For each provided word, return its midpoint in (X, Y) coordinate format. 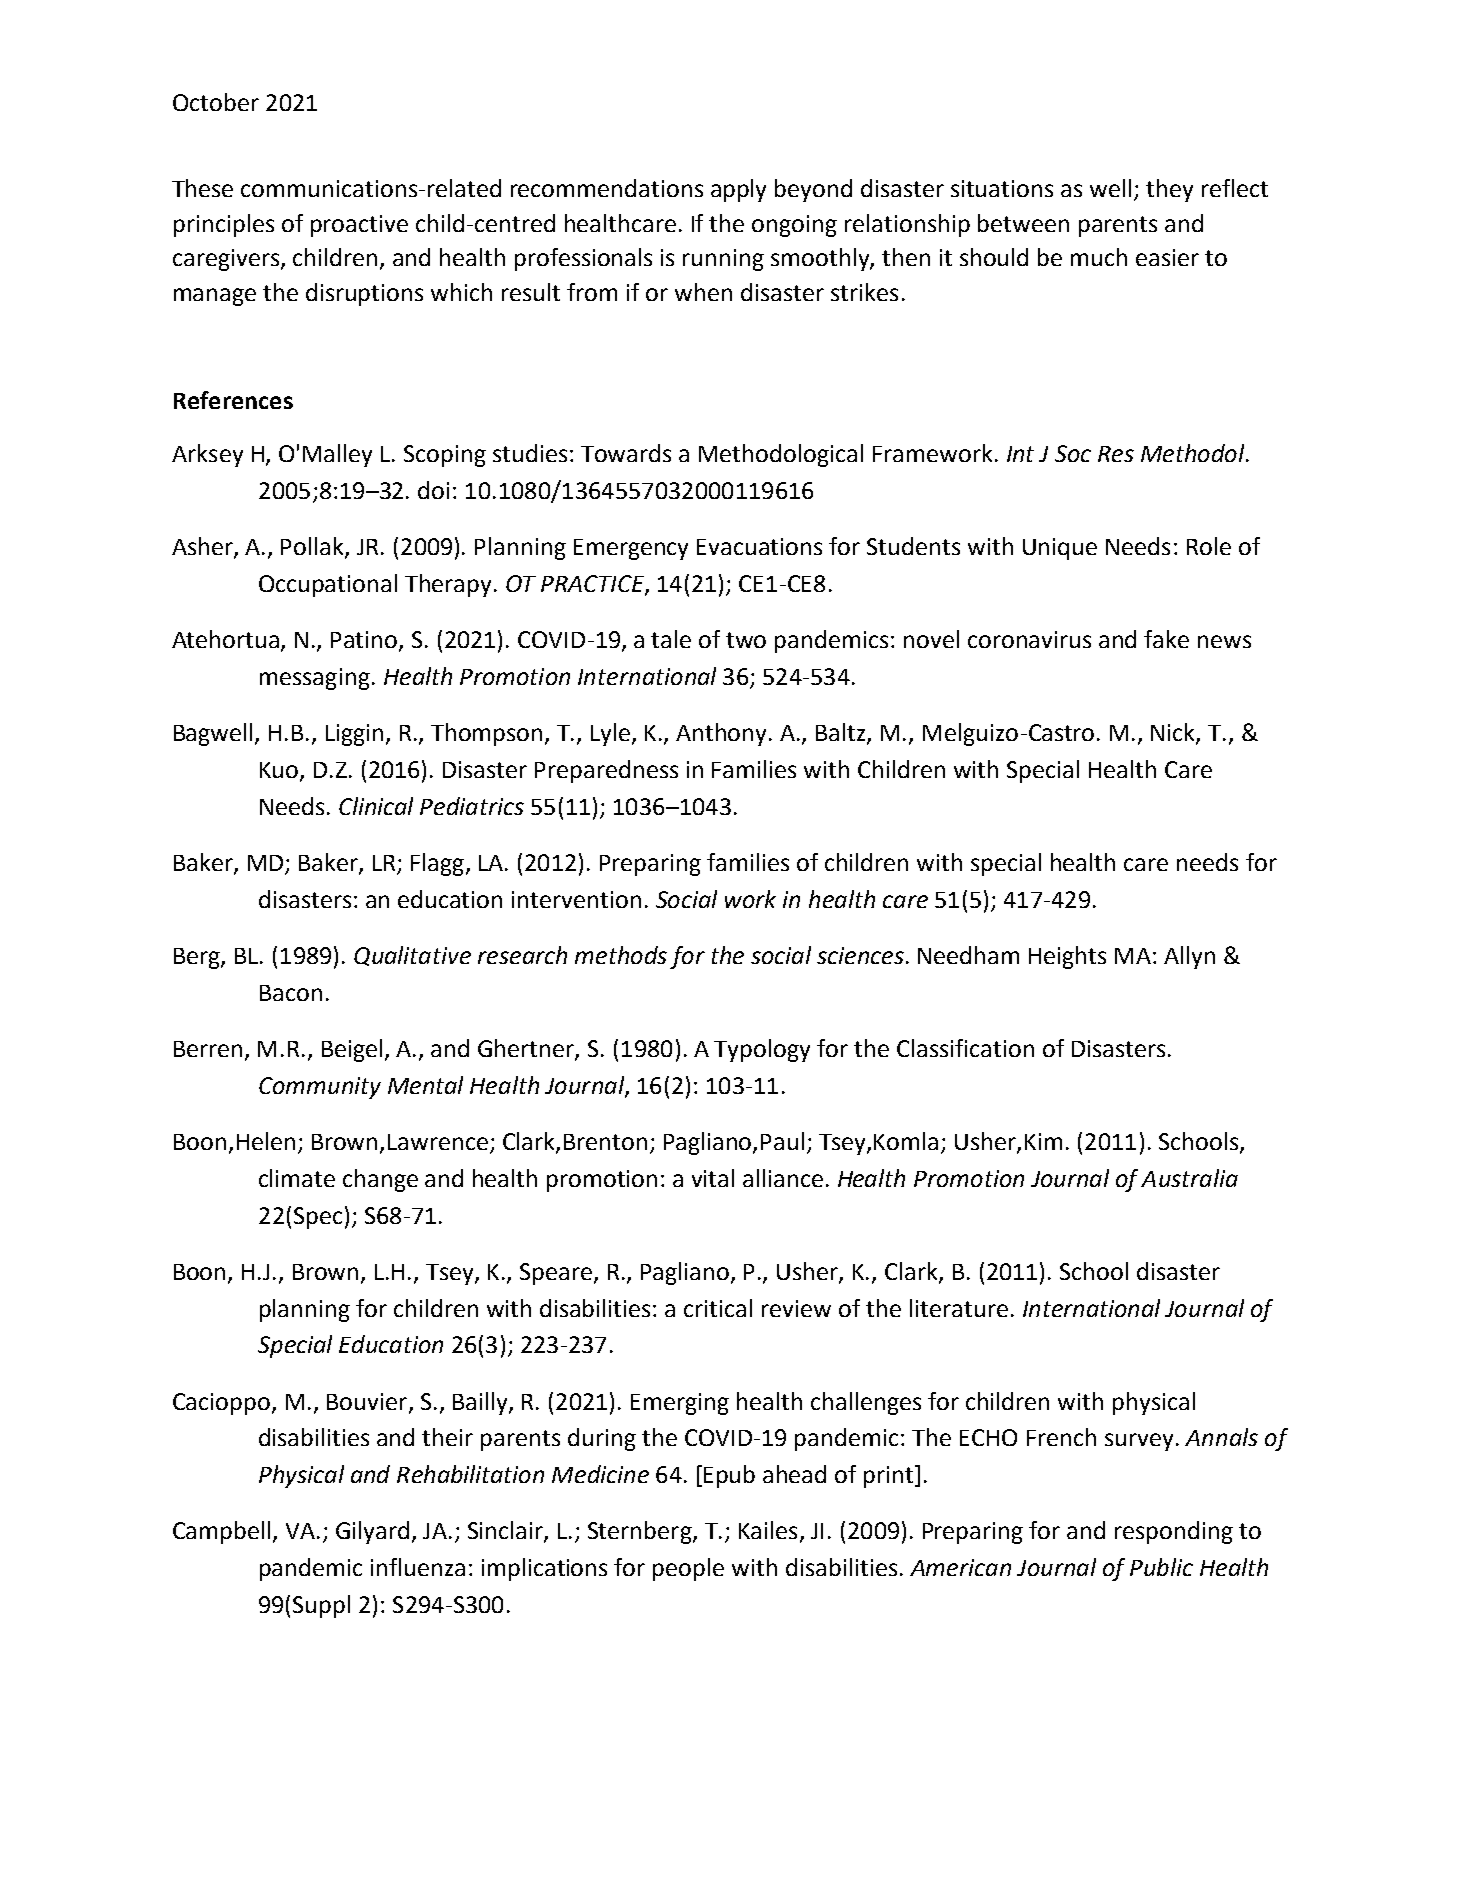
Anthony (723, 734)
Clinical (376, 806)
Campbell (221, 1532)
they (1169, 190)
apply (738, 190)
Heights (1067, 957)
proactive (359, 226)
